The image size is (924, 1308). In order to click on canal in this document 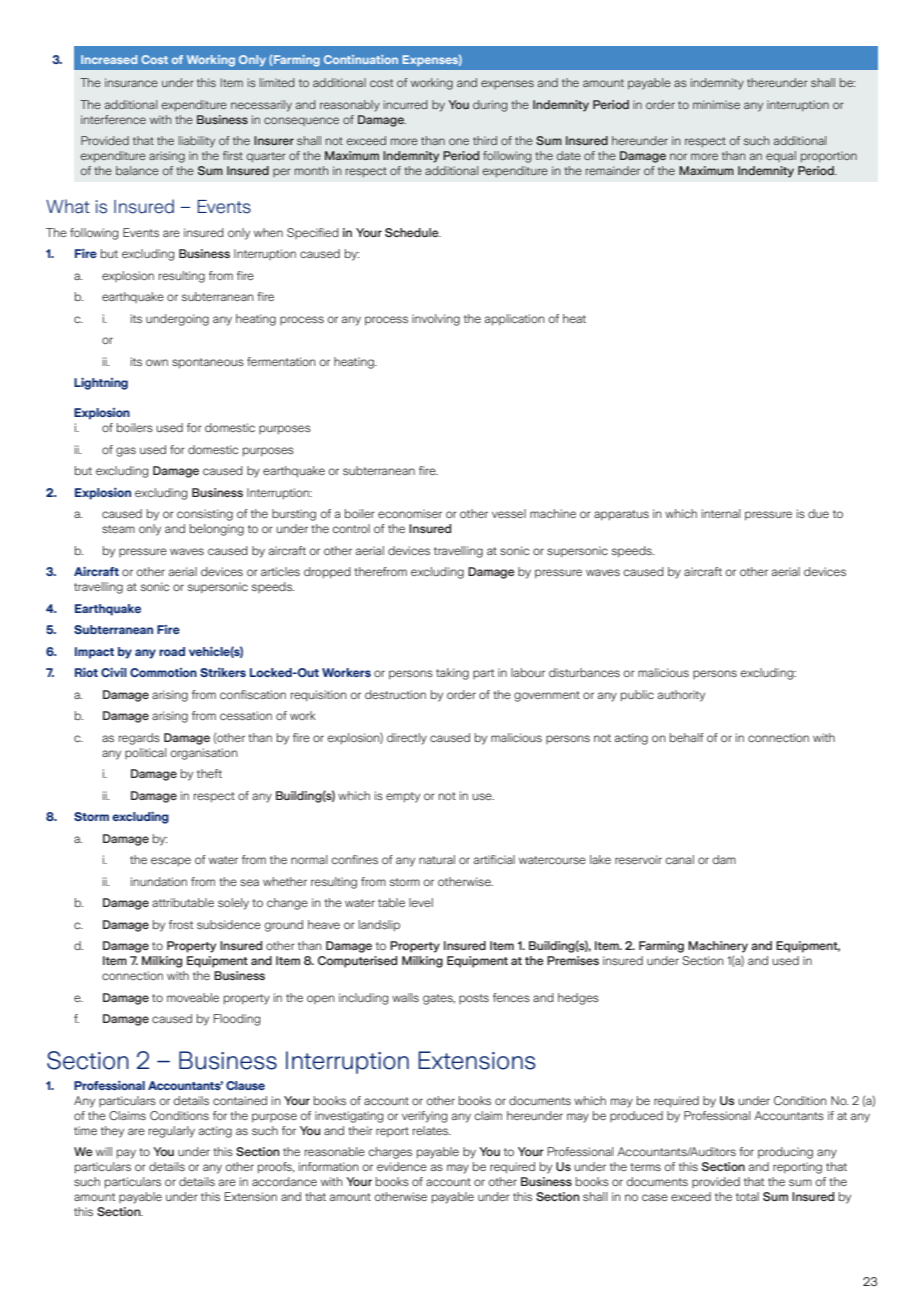, I will do `click(680, 859)`.
